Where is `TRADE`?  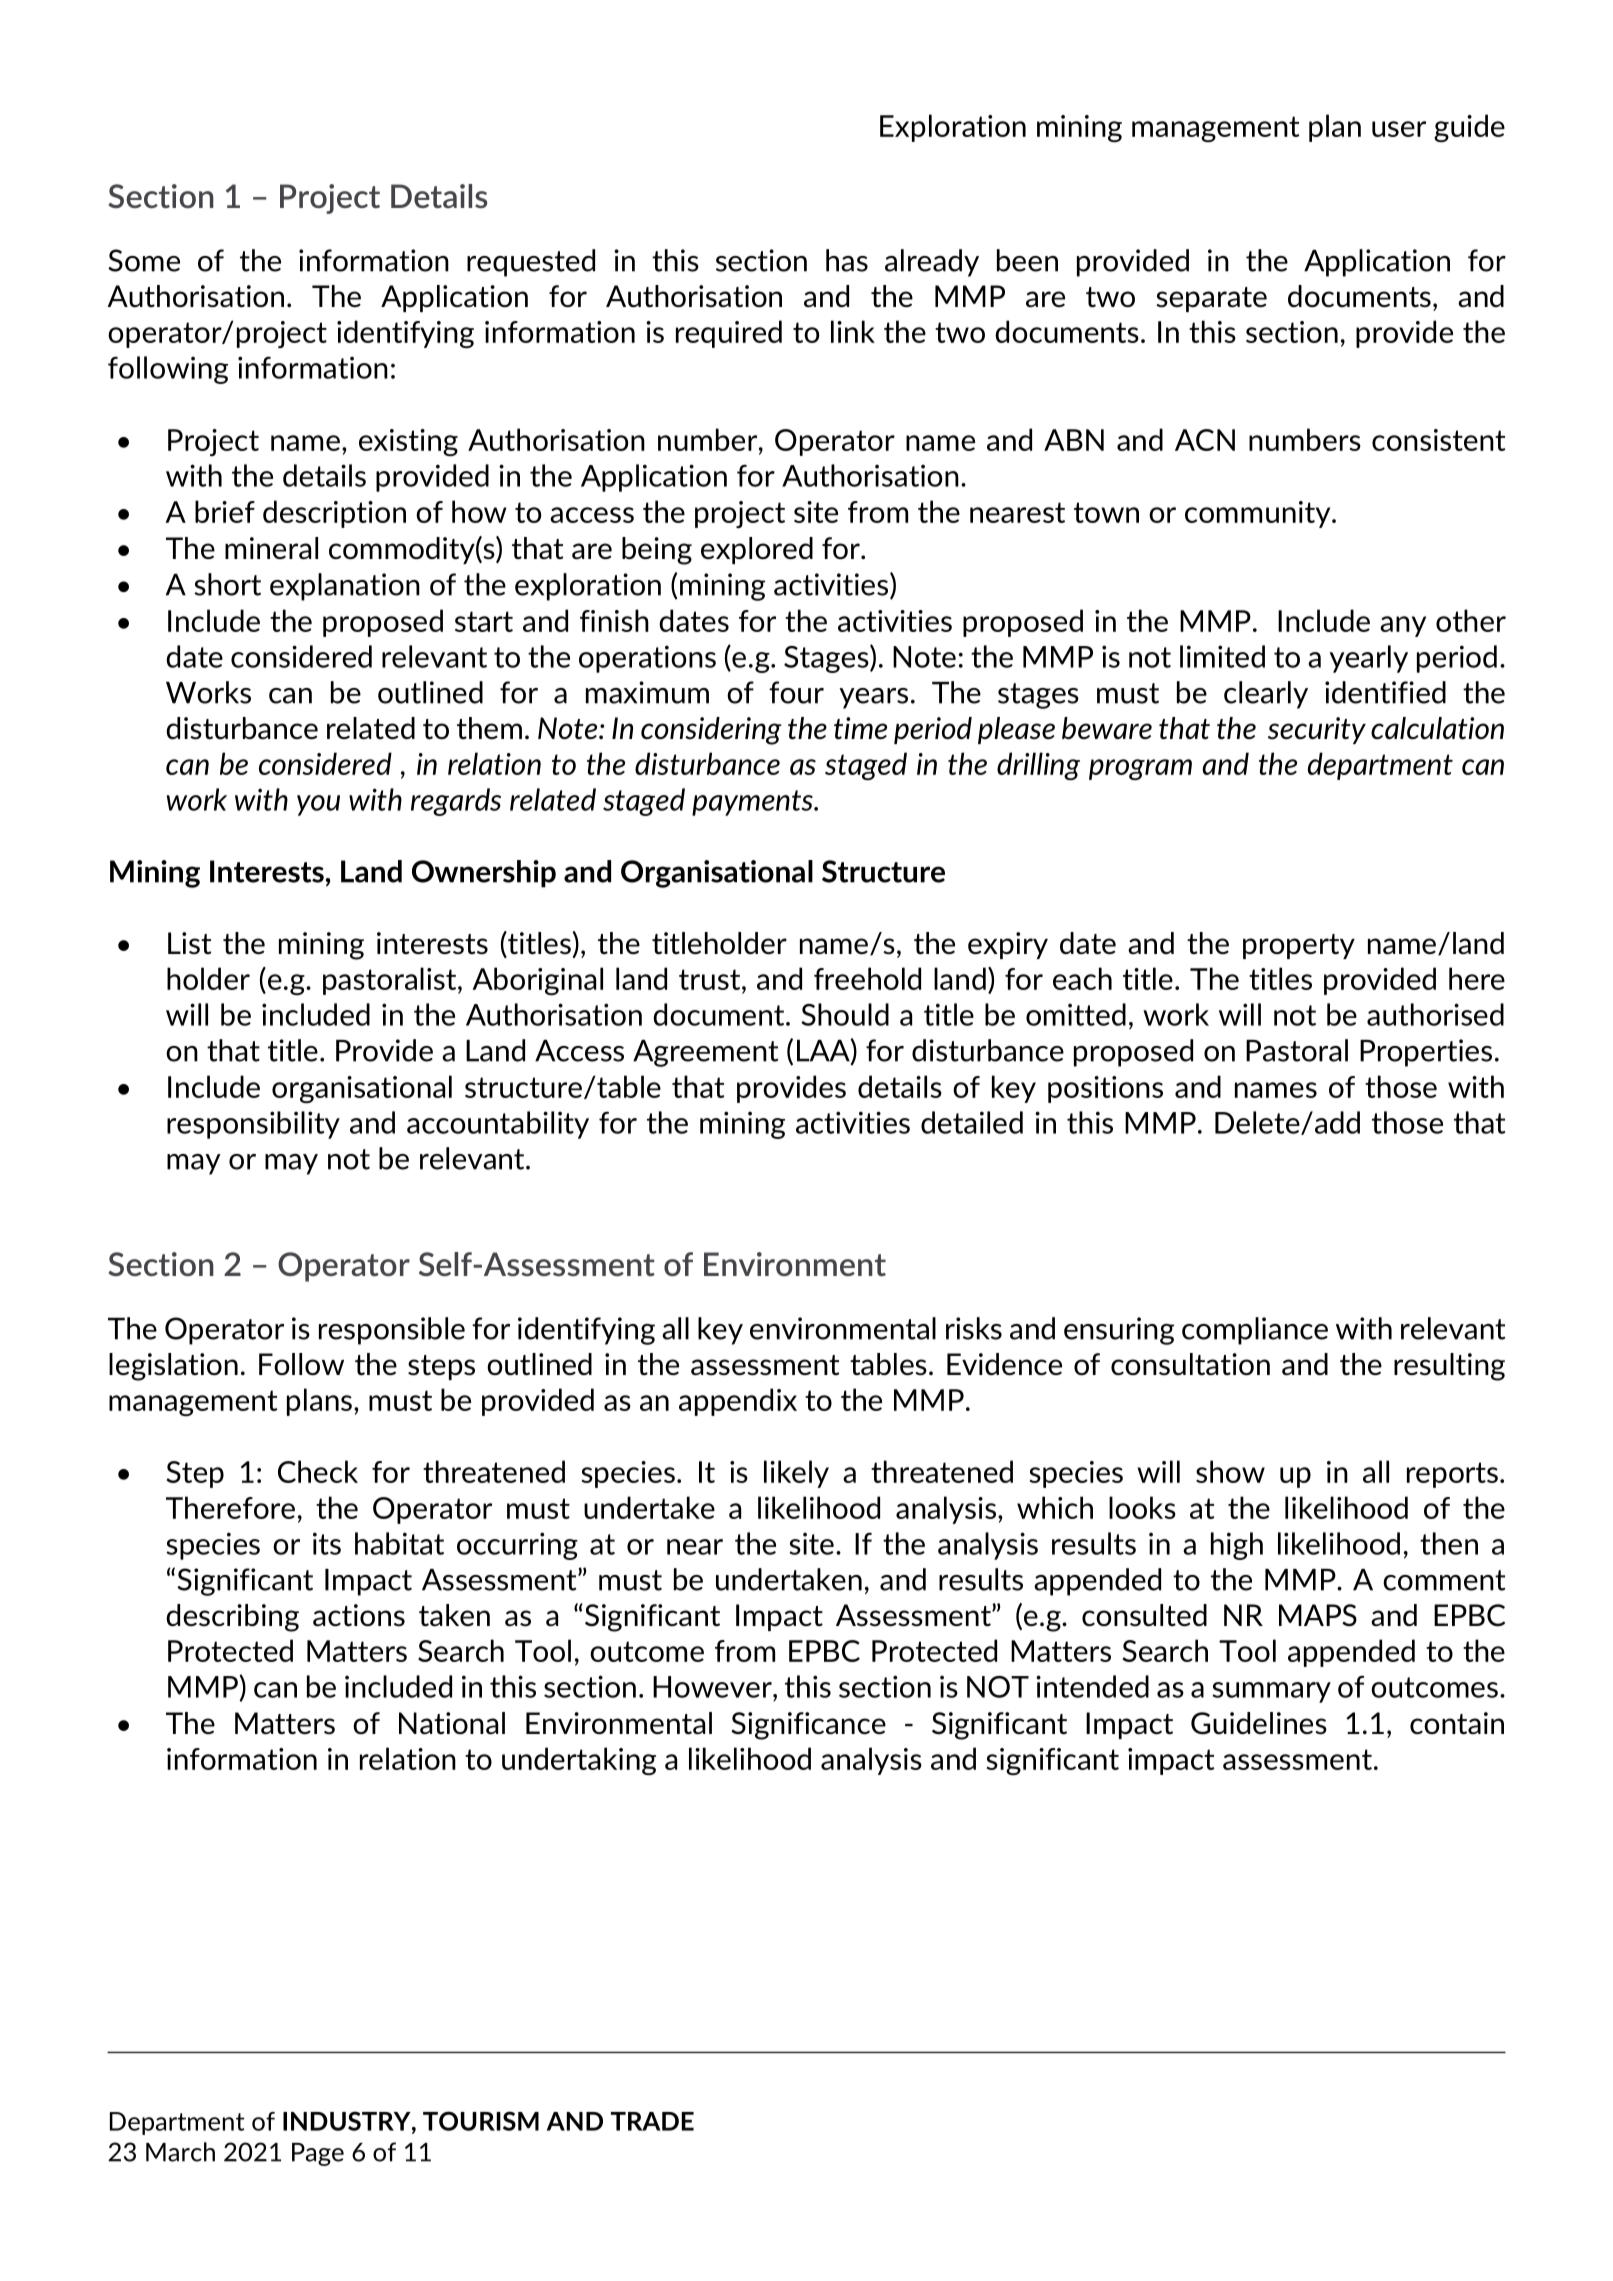 TRADE is located at coordinates (652, 2121).
